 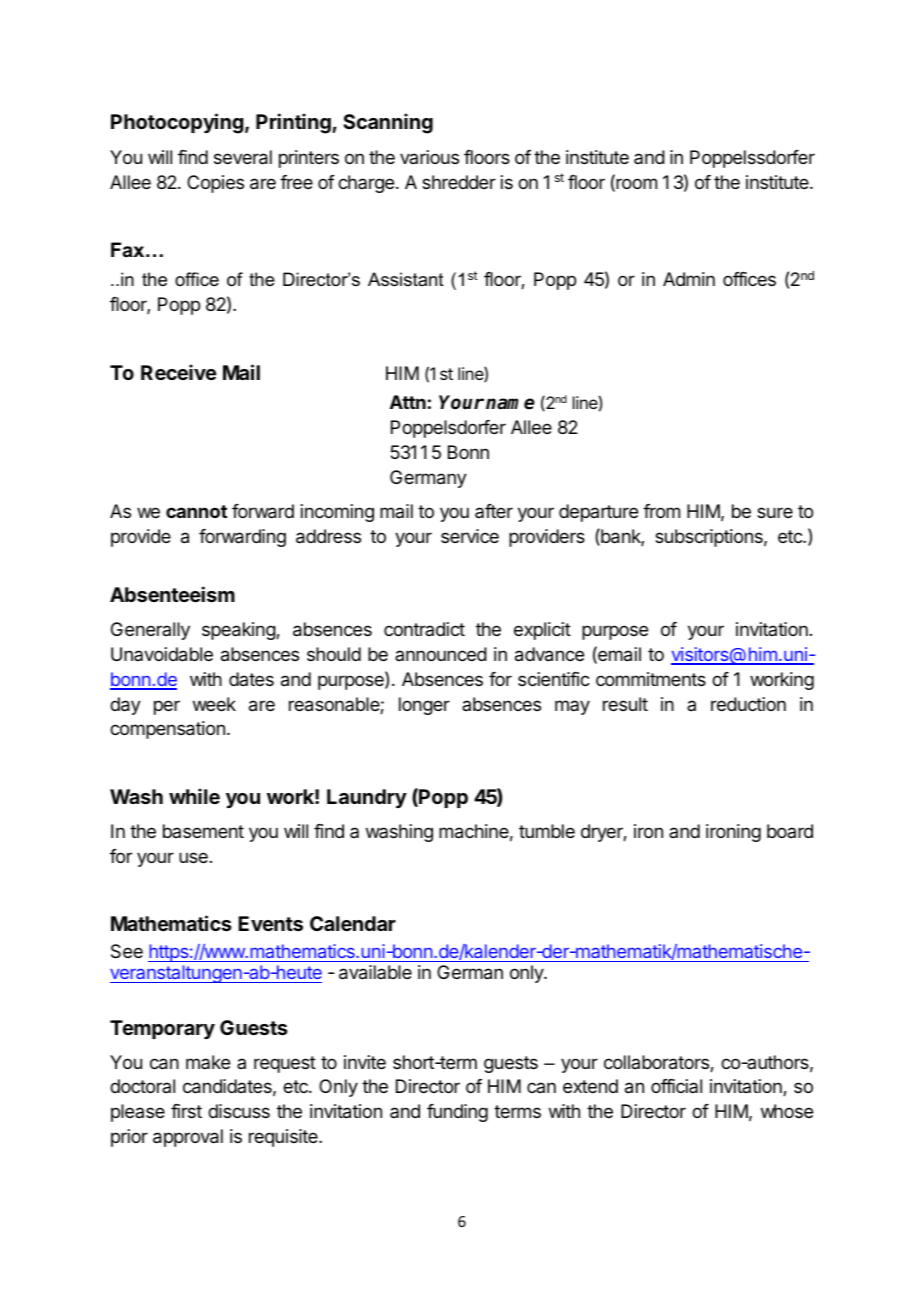 What do you see at coordinates (179, 372) in the image?
I see `Receive` at bounding box center [179, 372].
